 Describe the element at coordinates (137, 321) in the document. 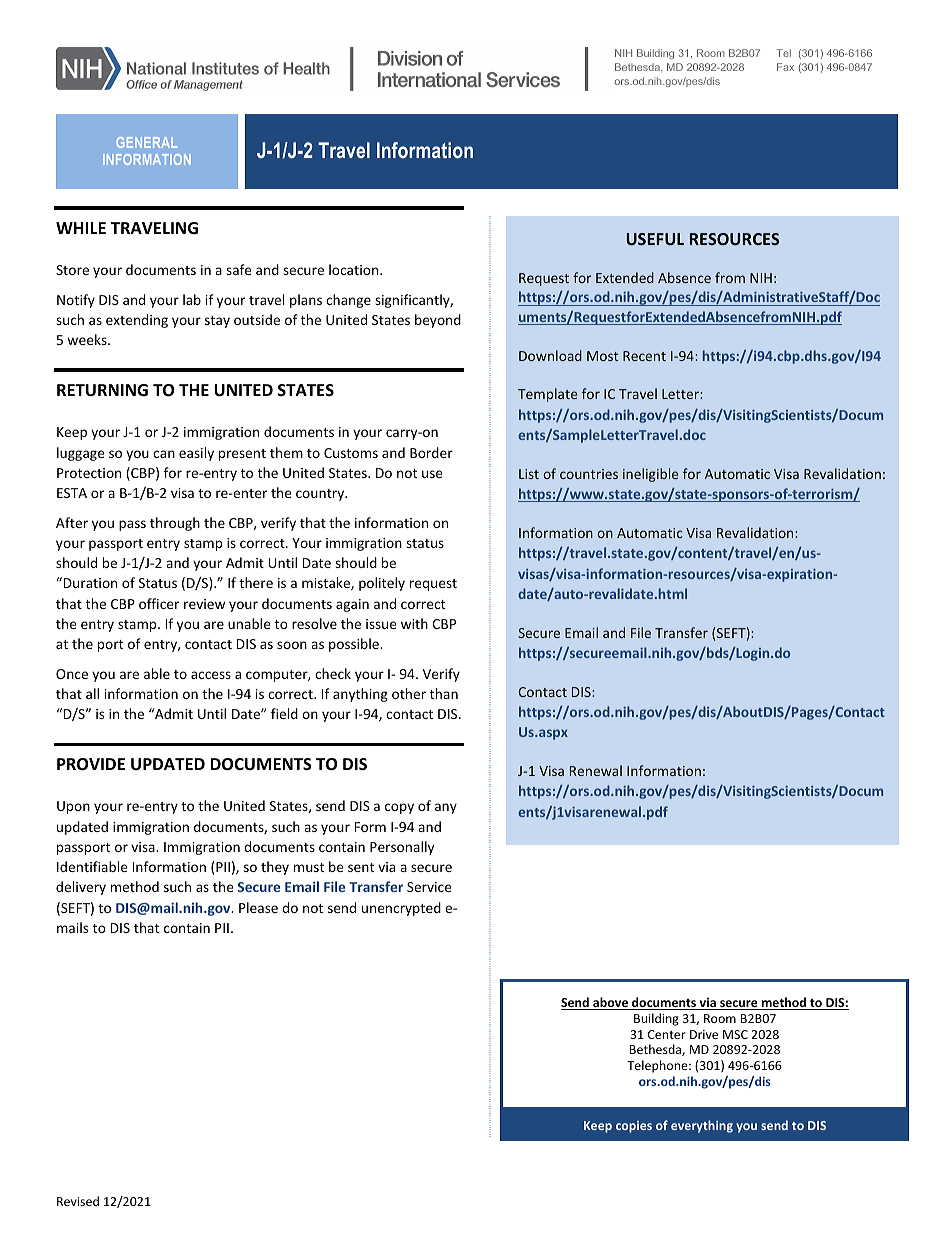

I see `extending` at that location.
